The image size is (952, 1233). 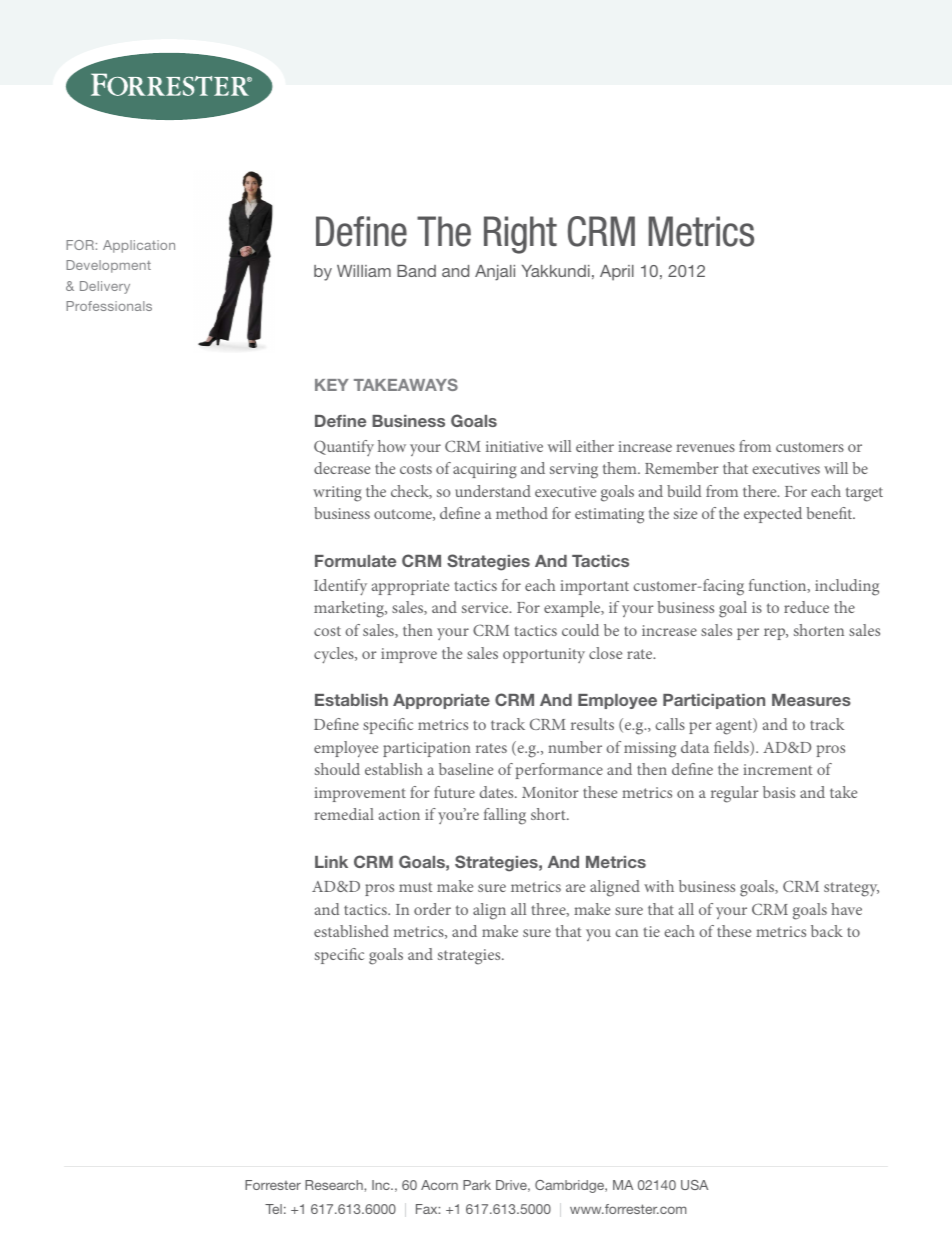 What do you see at coordinates (139, 246) in the screenshot?
I see `Application` at bounding box center [139, 246].
